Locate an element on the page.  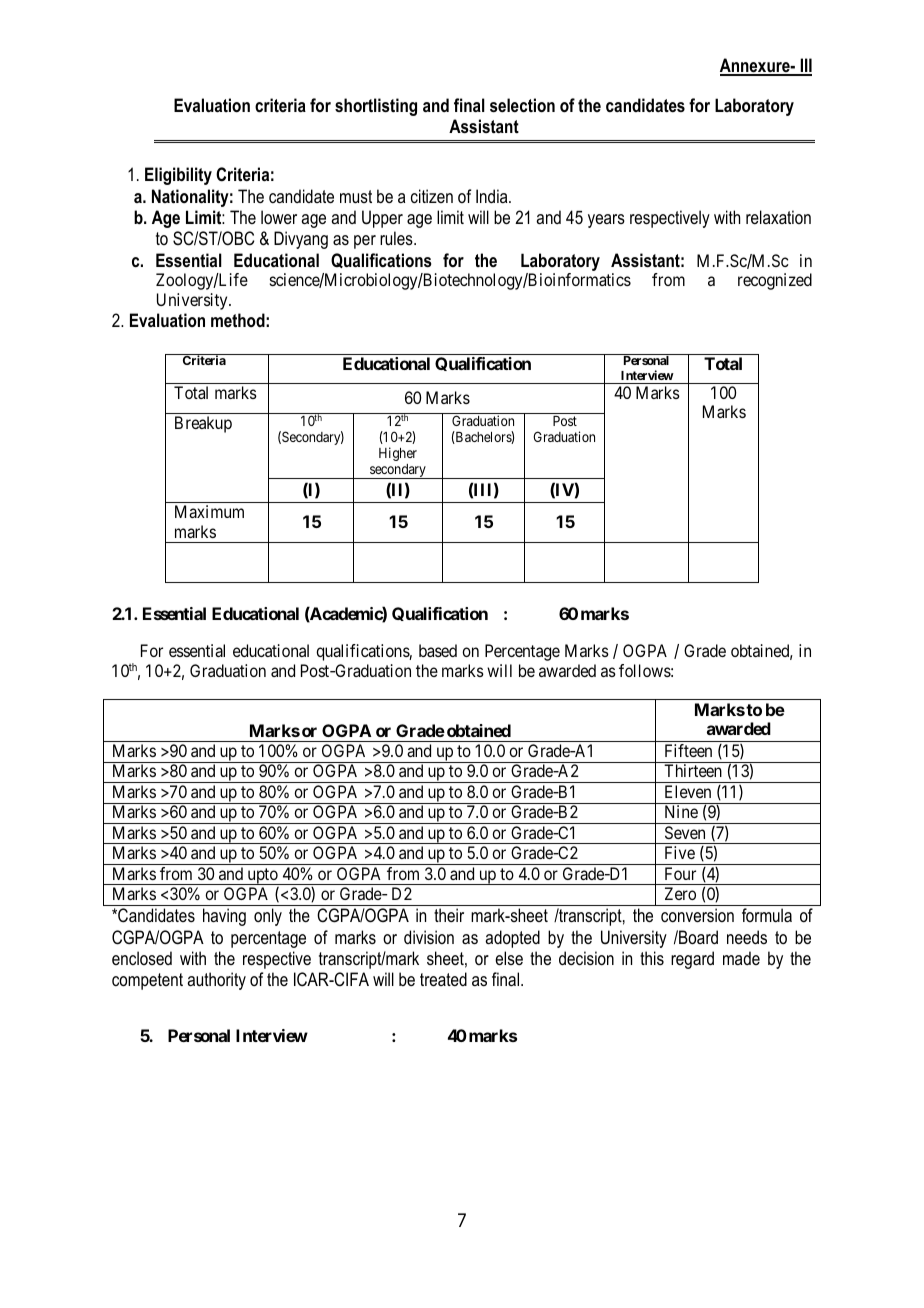
Higher is located at coordinates (398, 454).
